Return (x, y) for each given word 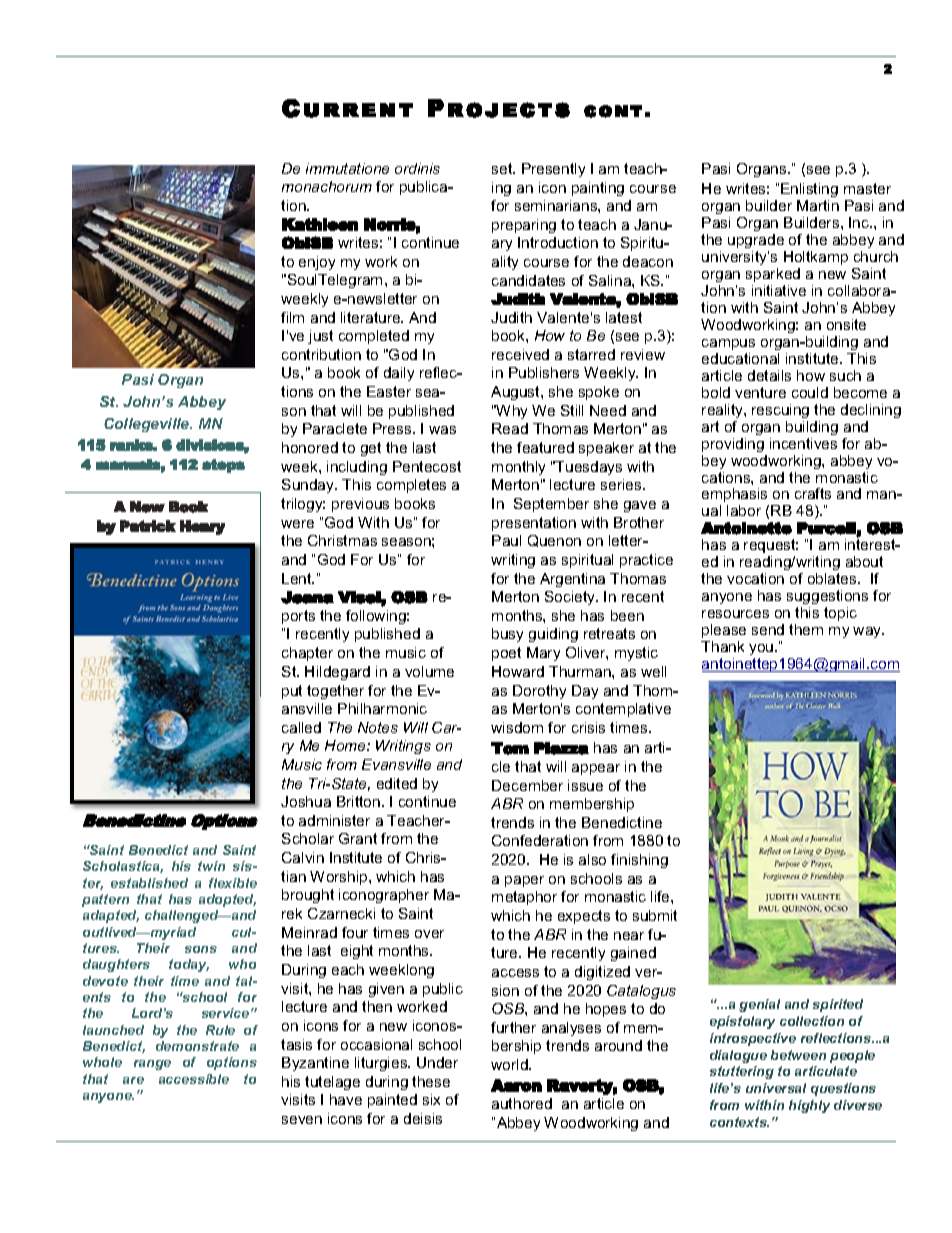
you (762, 649)
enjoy (317, 263)
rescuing (780, 411)
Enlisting (809, 192)
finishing (639, 861)
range (152, 1065)
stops (223, 466)
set (503, 168)
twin (211, 866)
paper (524, 881)
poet (506, 654)
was (442, 430)
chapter (307, 654)
